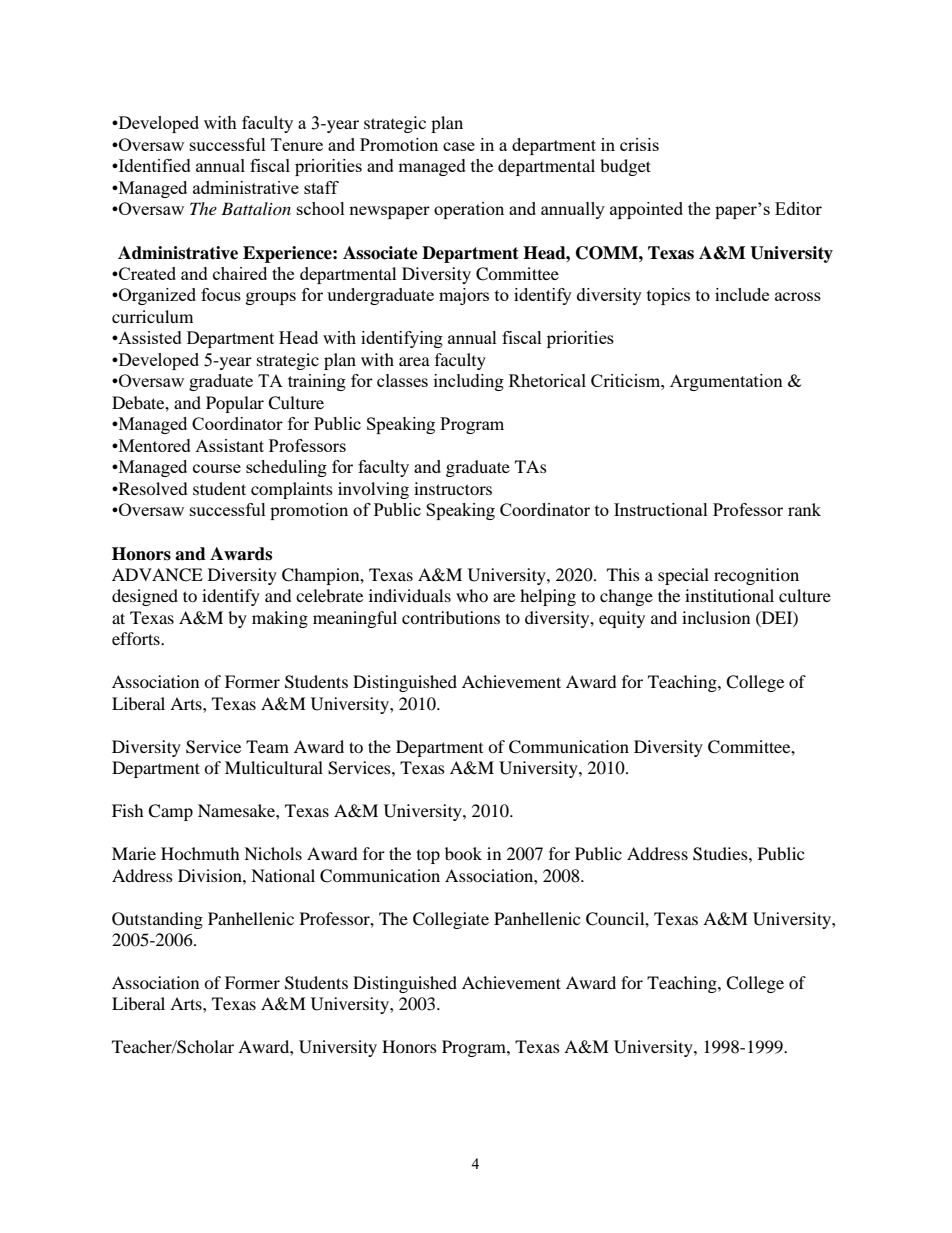 This image has height=1233, width=952. What do you see at coordinates (451, 920) in the image?
I see `Collegiate` at bounding box center [451, 920].
